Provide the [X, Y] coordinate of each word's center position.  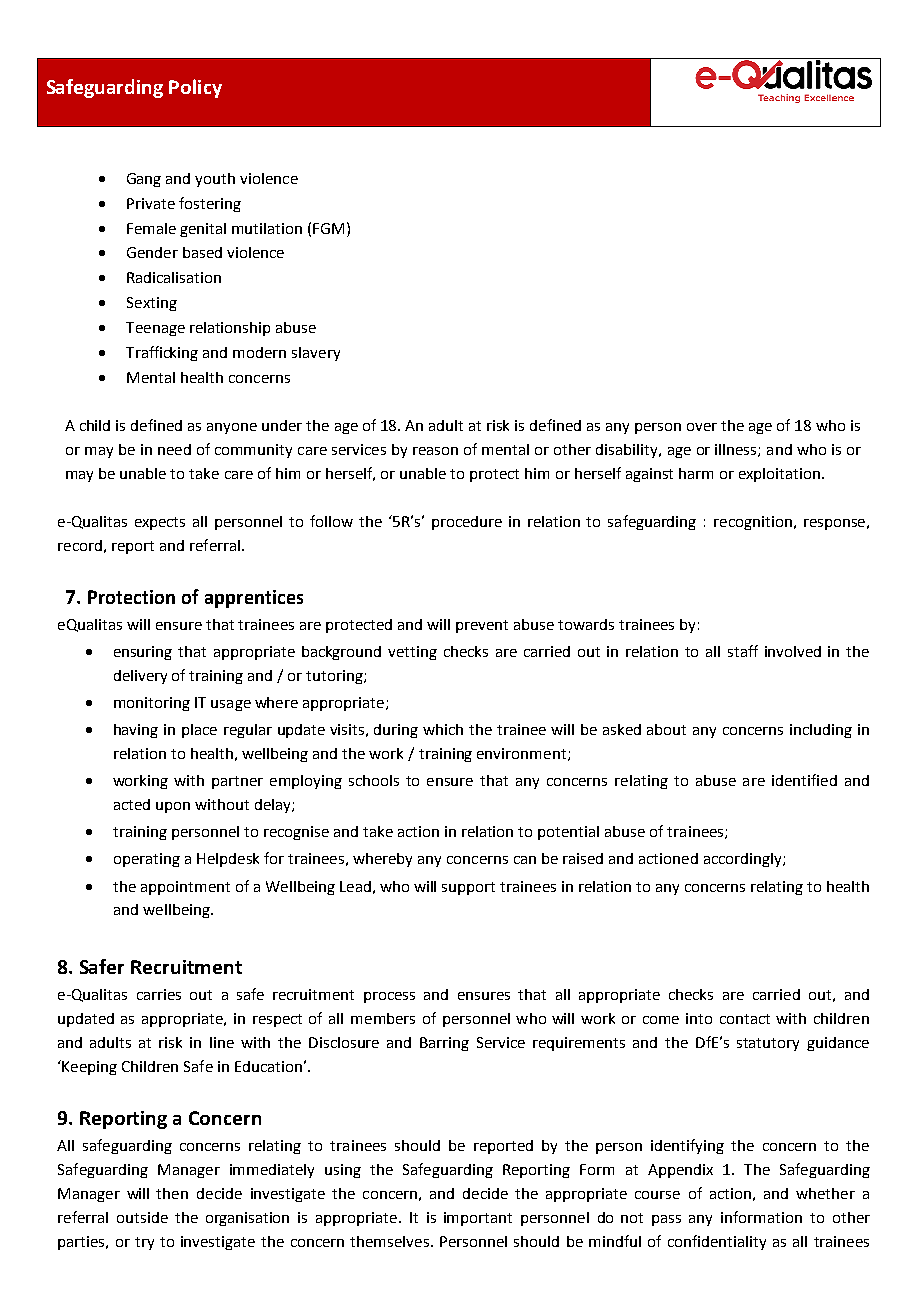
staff [743, 651]
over [702, 427]
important [478, 1219]
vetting [412, 653]
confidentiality [717, 1242]
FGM [328, 228]
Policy [195, 88]
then [172, 1193]
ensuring [143, 653]
